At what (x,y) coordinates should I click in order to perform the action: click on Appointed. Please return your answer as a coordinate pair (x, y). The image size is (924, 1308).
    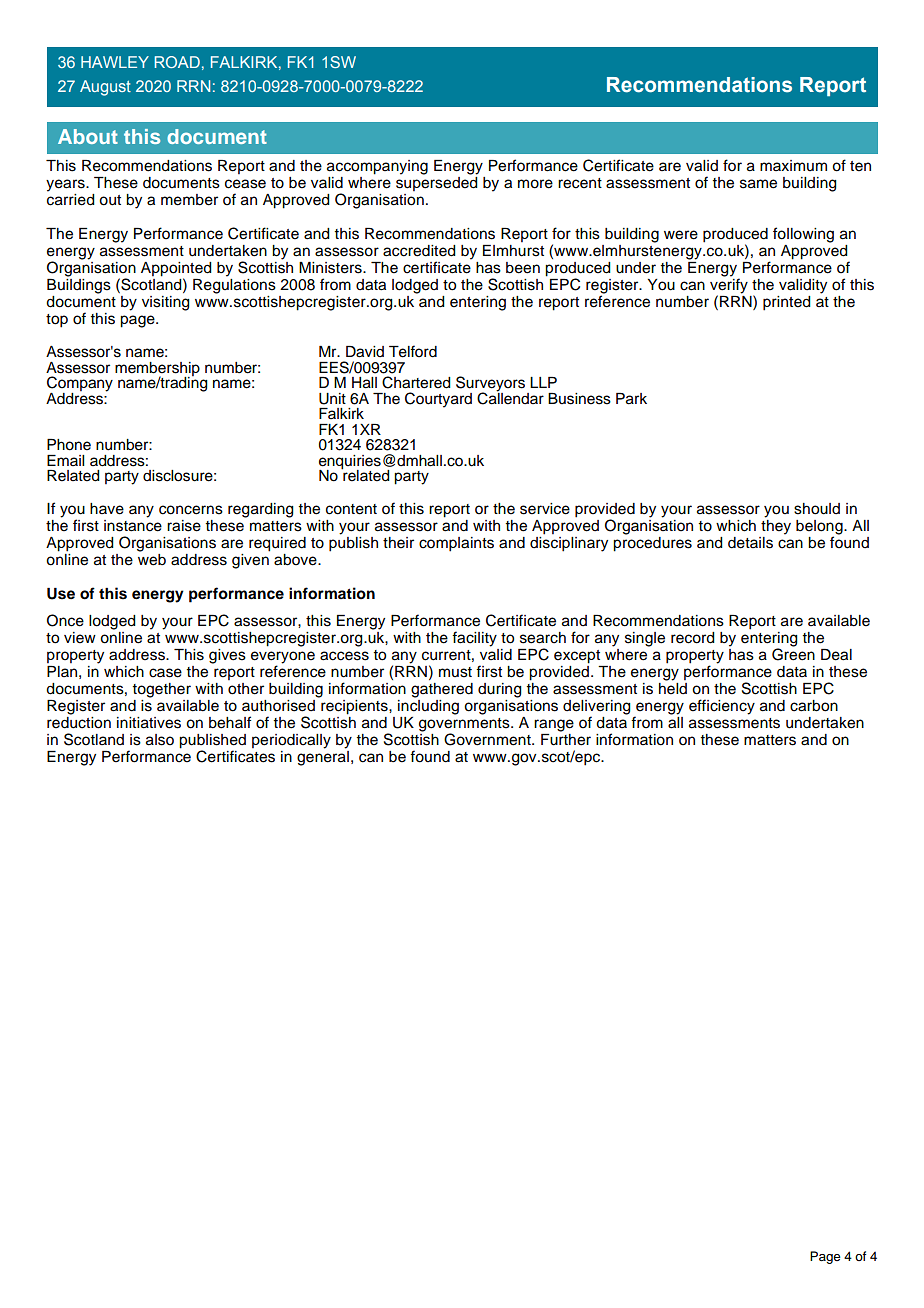
    Looking at the image, I should click on (176, 270).
